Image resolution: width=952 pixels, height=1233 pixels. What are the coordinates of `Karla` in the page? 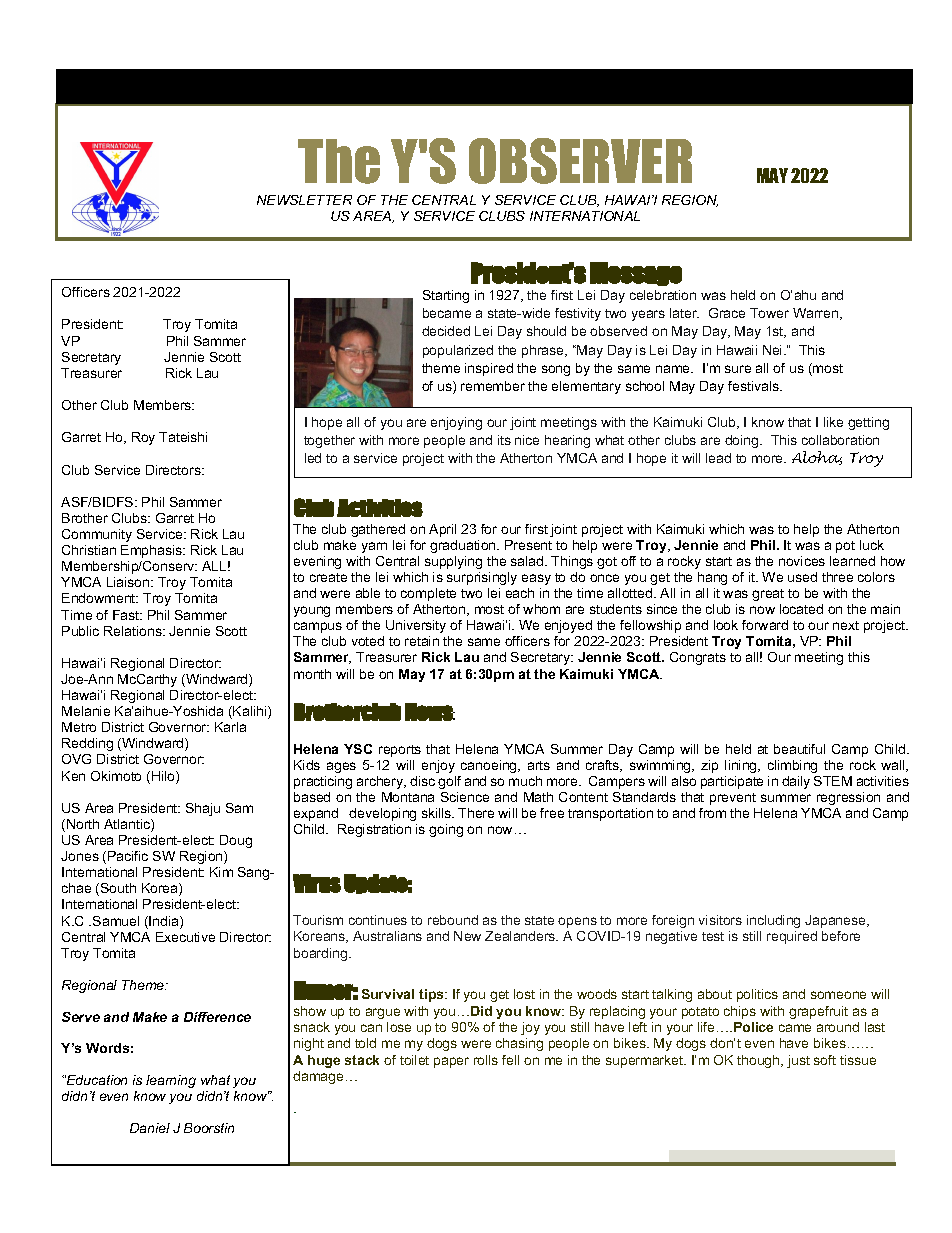 It's located at (230, 727).
